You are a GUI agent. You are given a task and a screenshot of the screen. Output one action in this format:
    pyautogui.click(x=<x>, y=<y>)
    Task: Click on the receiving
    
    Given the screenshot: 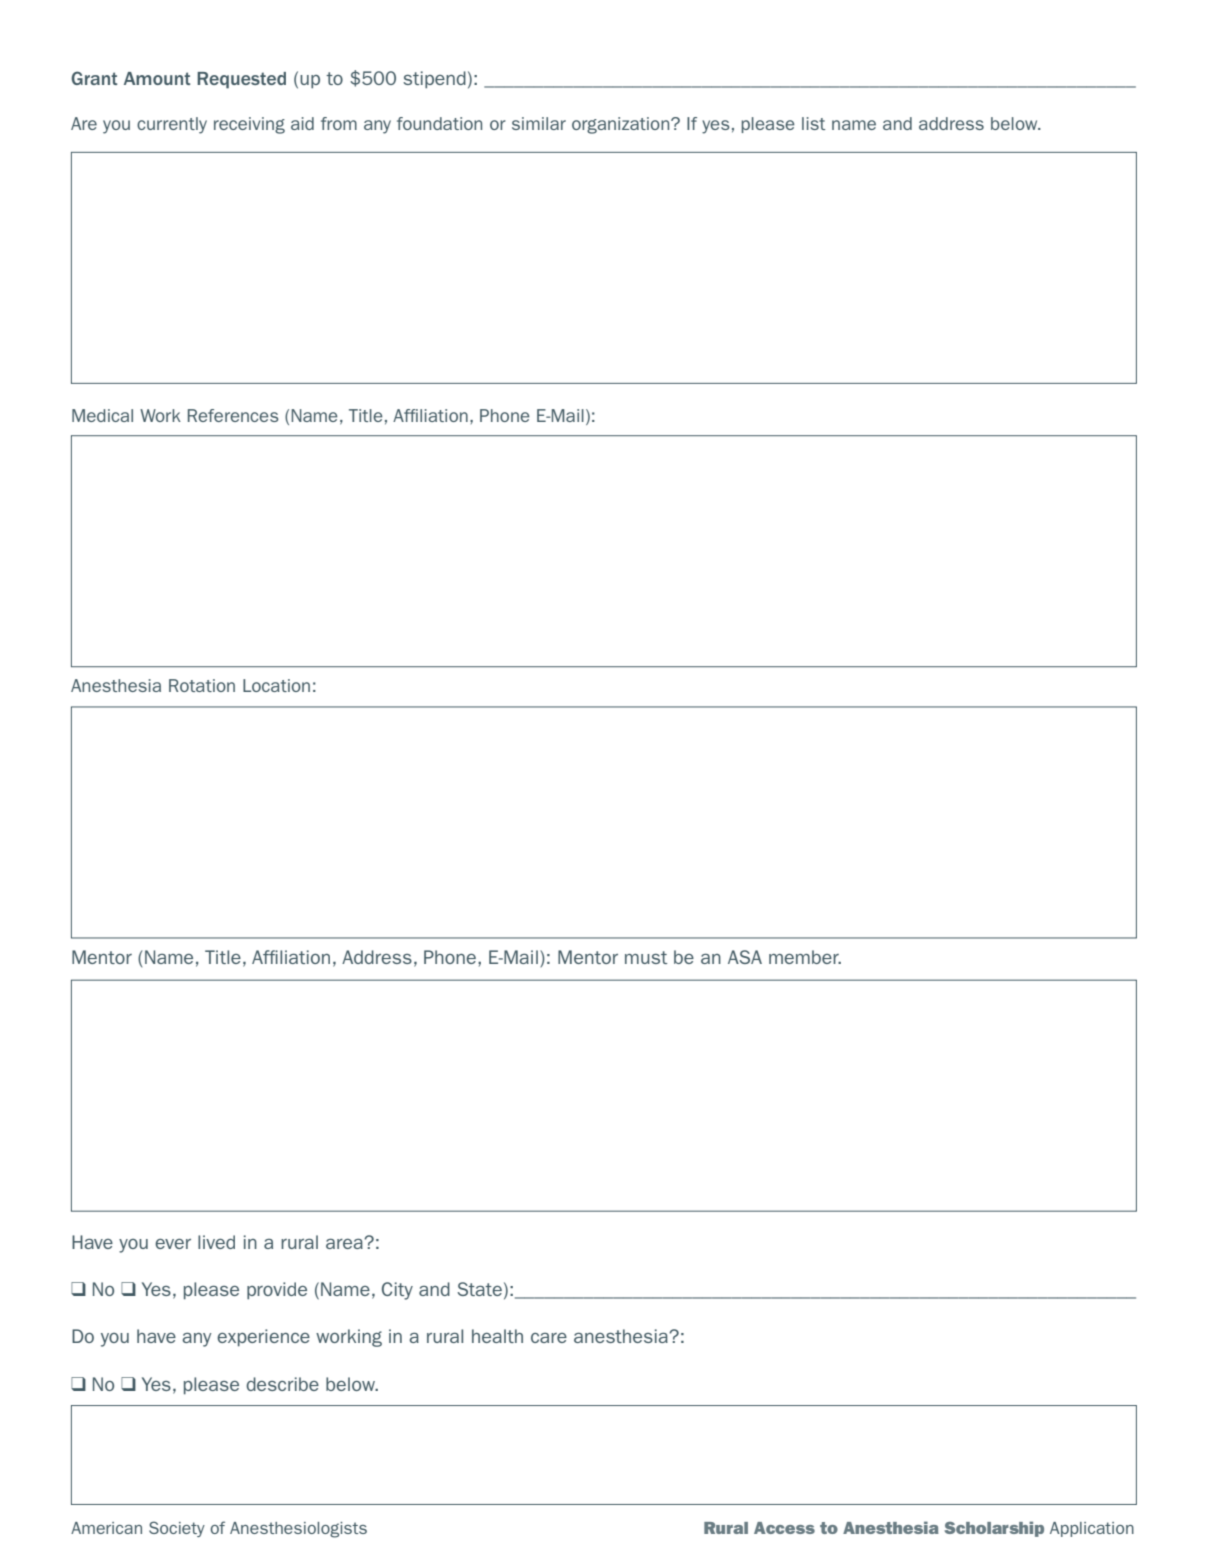 What is the action you would take?
    pyautogui.click(x=249, y=125)
